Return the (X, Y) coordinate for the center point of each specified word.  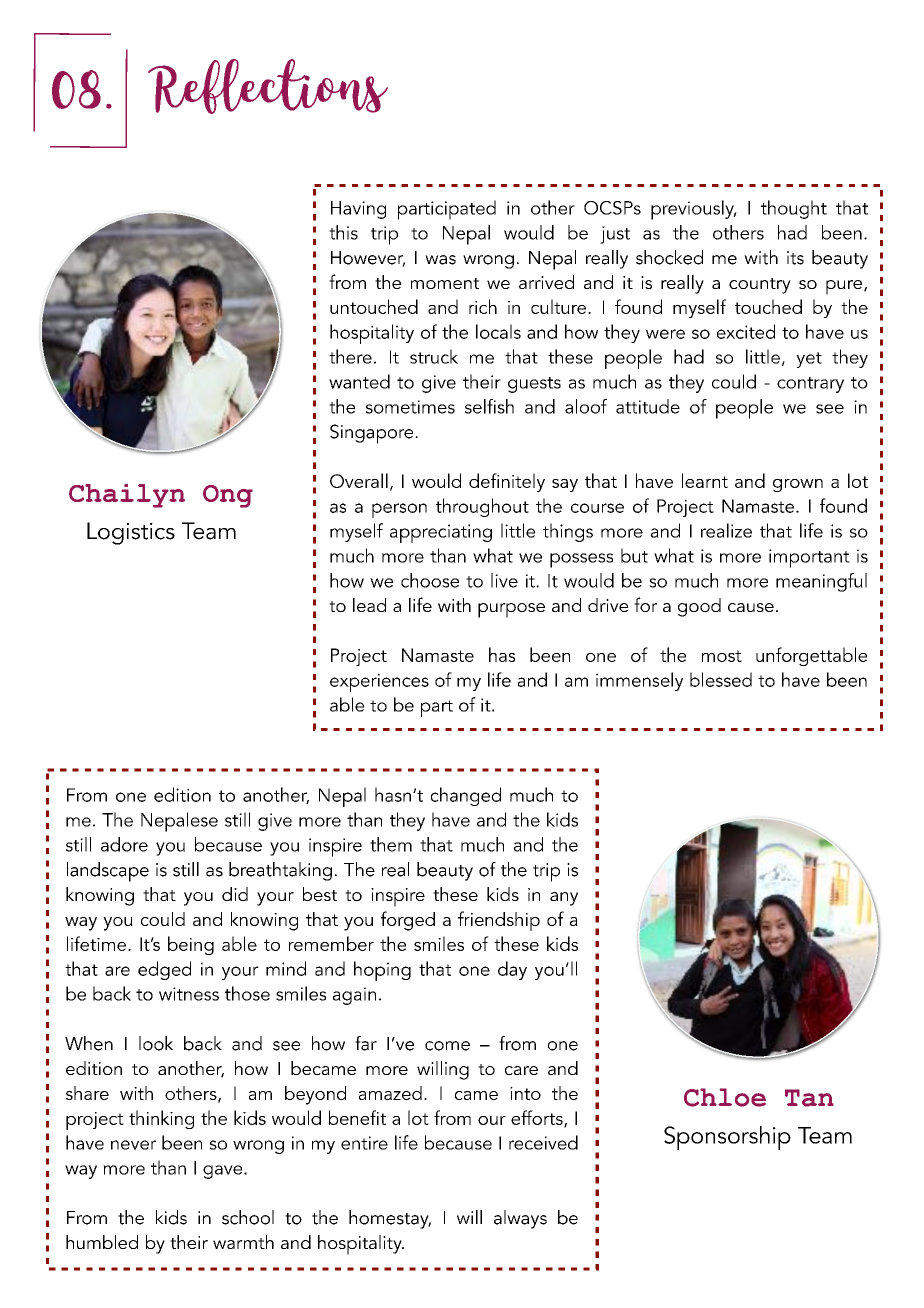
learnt (705, 480)
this (343, 232)
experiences (379, 682)
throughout (482, 507)
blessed (721, 679)
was (440, 260)
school (248, 1217)
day (512, 970)
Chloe (725, 1097)
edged (164, 970)
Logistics (131, 533)
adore (124, 844)
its (795, 258)
